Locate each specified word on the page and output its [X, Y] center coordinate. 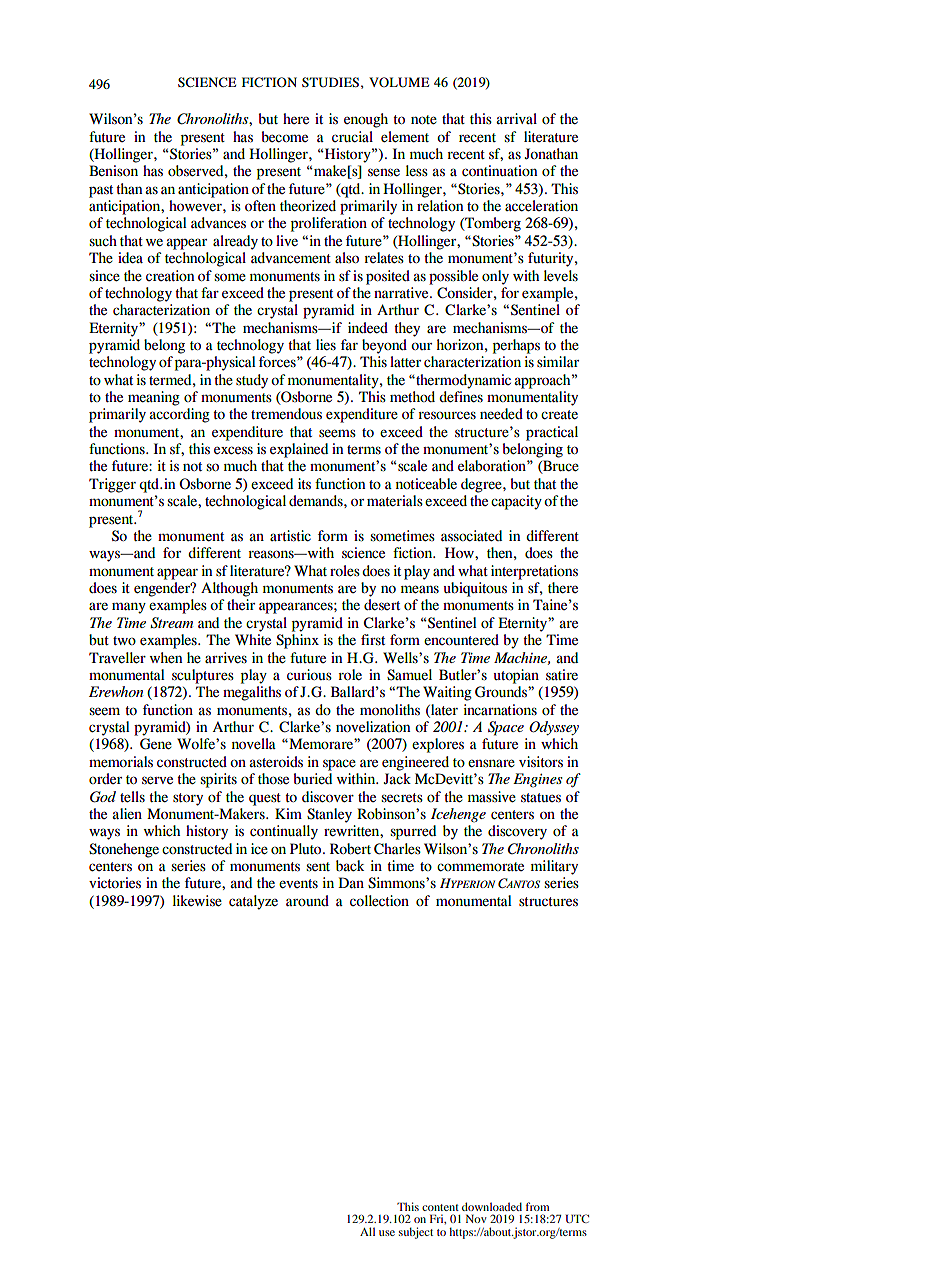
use [387, 1233]
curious [309, 674]
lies [326, 345]
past [101, 191]
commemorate [480, 866]
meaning [154, 398]
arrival [516, 118]
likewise [197, 901]
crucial [352, 136]
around [307, 900]
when [166, 657]
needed [501, 413]
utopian [516, 676]
